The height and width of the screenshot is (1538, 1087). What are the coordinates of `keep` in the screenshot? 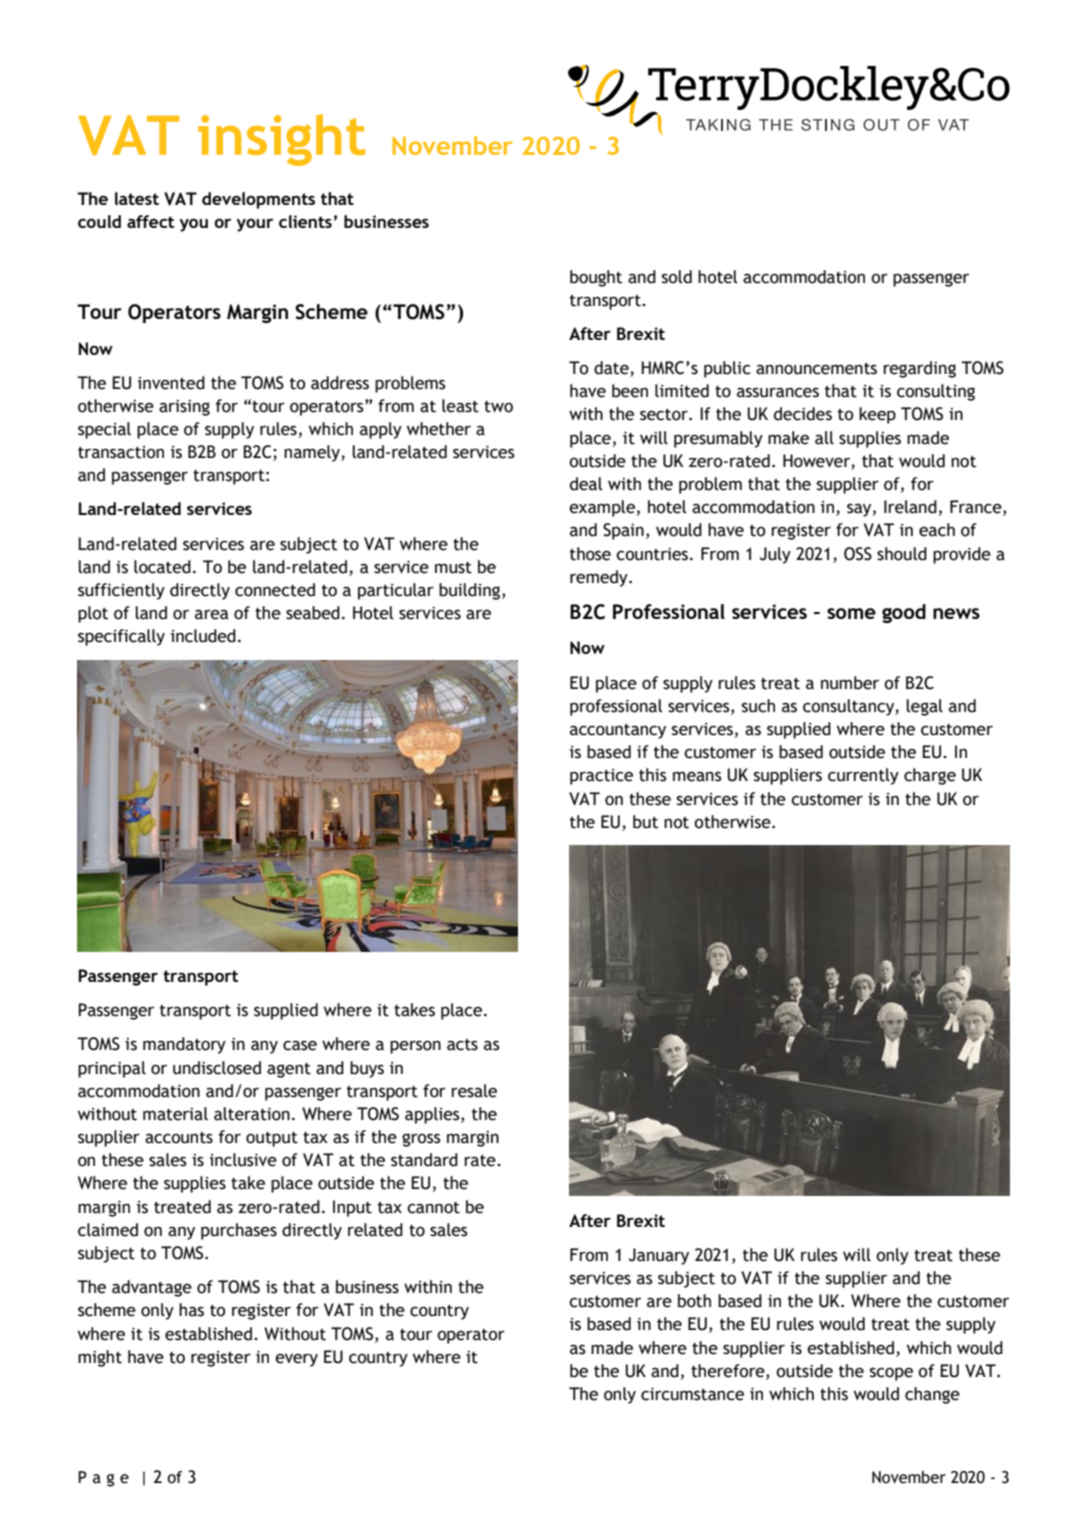 It's located at (877, 415).
